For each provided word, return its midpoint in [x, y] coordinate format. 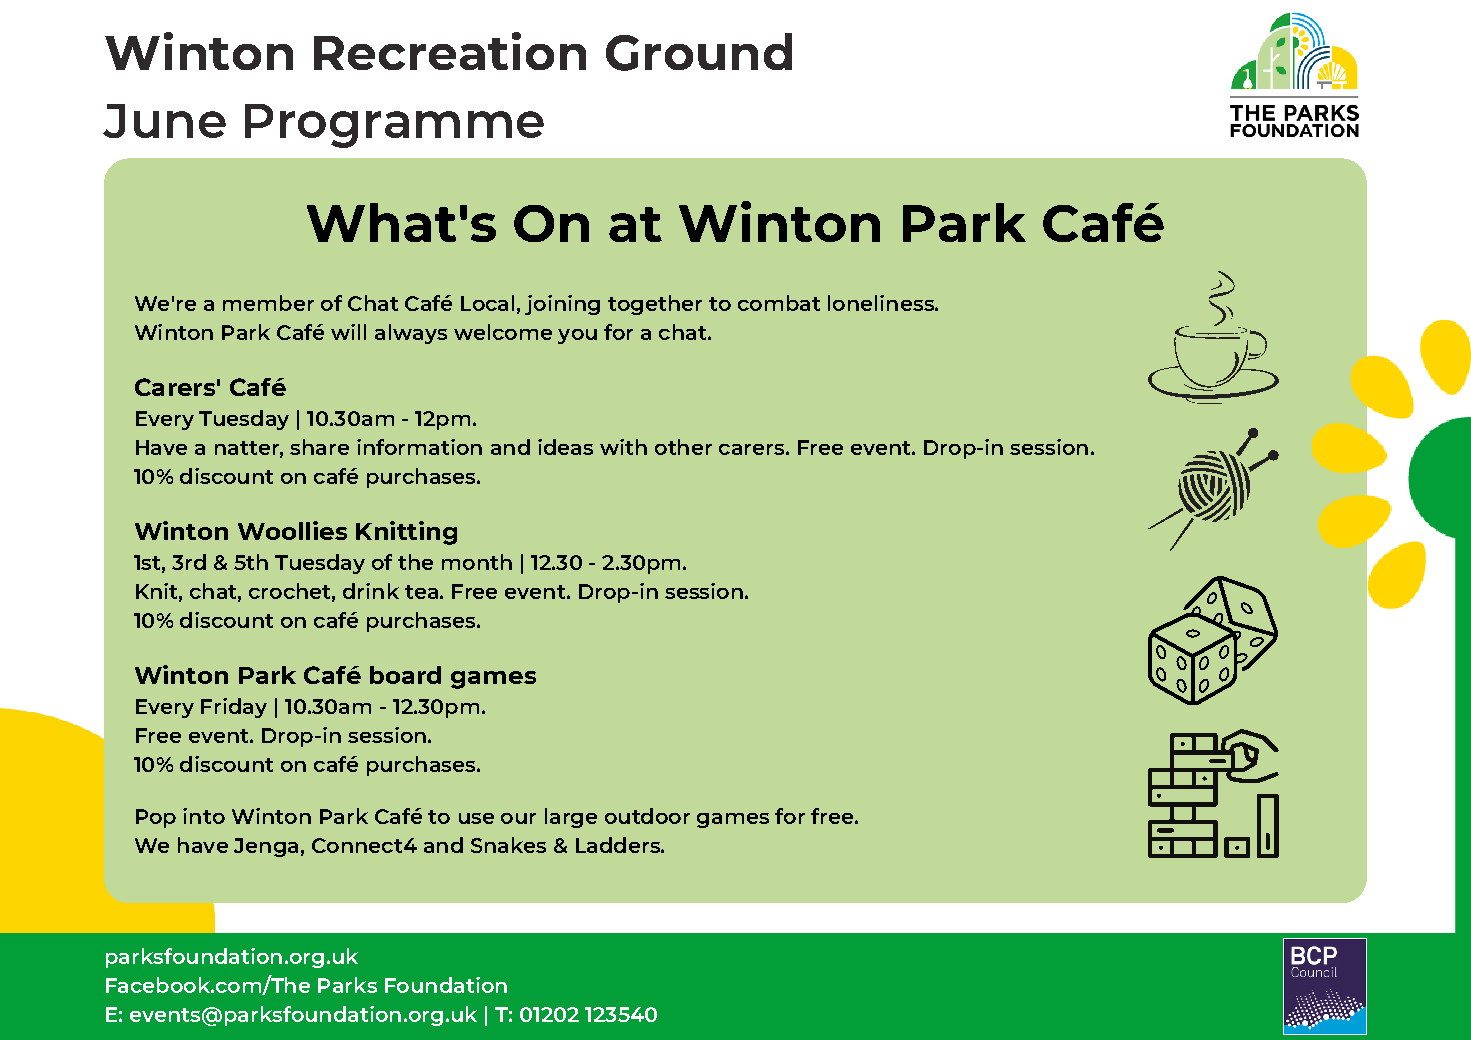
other [683, 447]
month [477, 562]
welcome [503, 332]
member [268, 303]
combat [779, 303]
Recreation [450, 51]
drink [371, 591]
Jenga [266, 847]
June [164, 121]
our [518, 818]
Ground [699, 52]
